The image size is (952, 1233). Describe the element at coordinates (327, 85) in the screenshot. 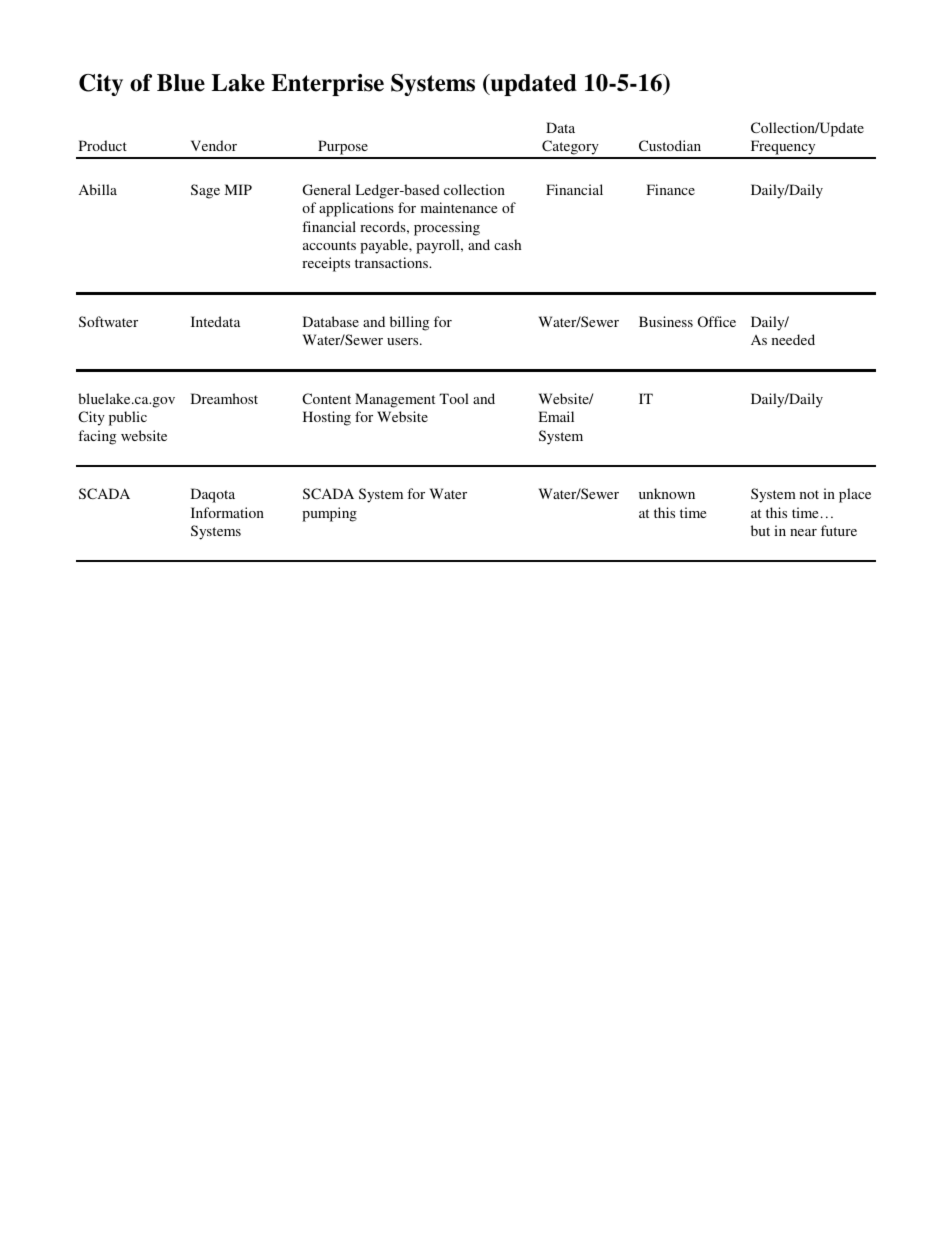

I see `Enterprise` at that location.
